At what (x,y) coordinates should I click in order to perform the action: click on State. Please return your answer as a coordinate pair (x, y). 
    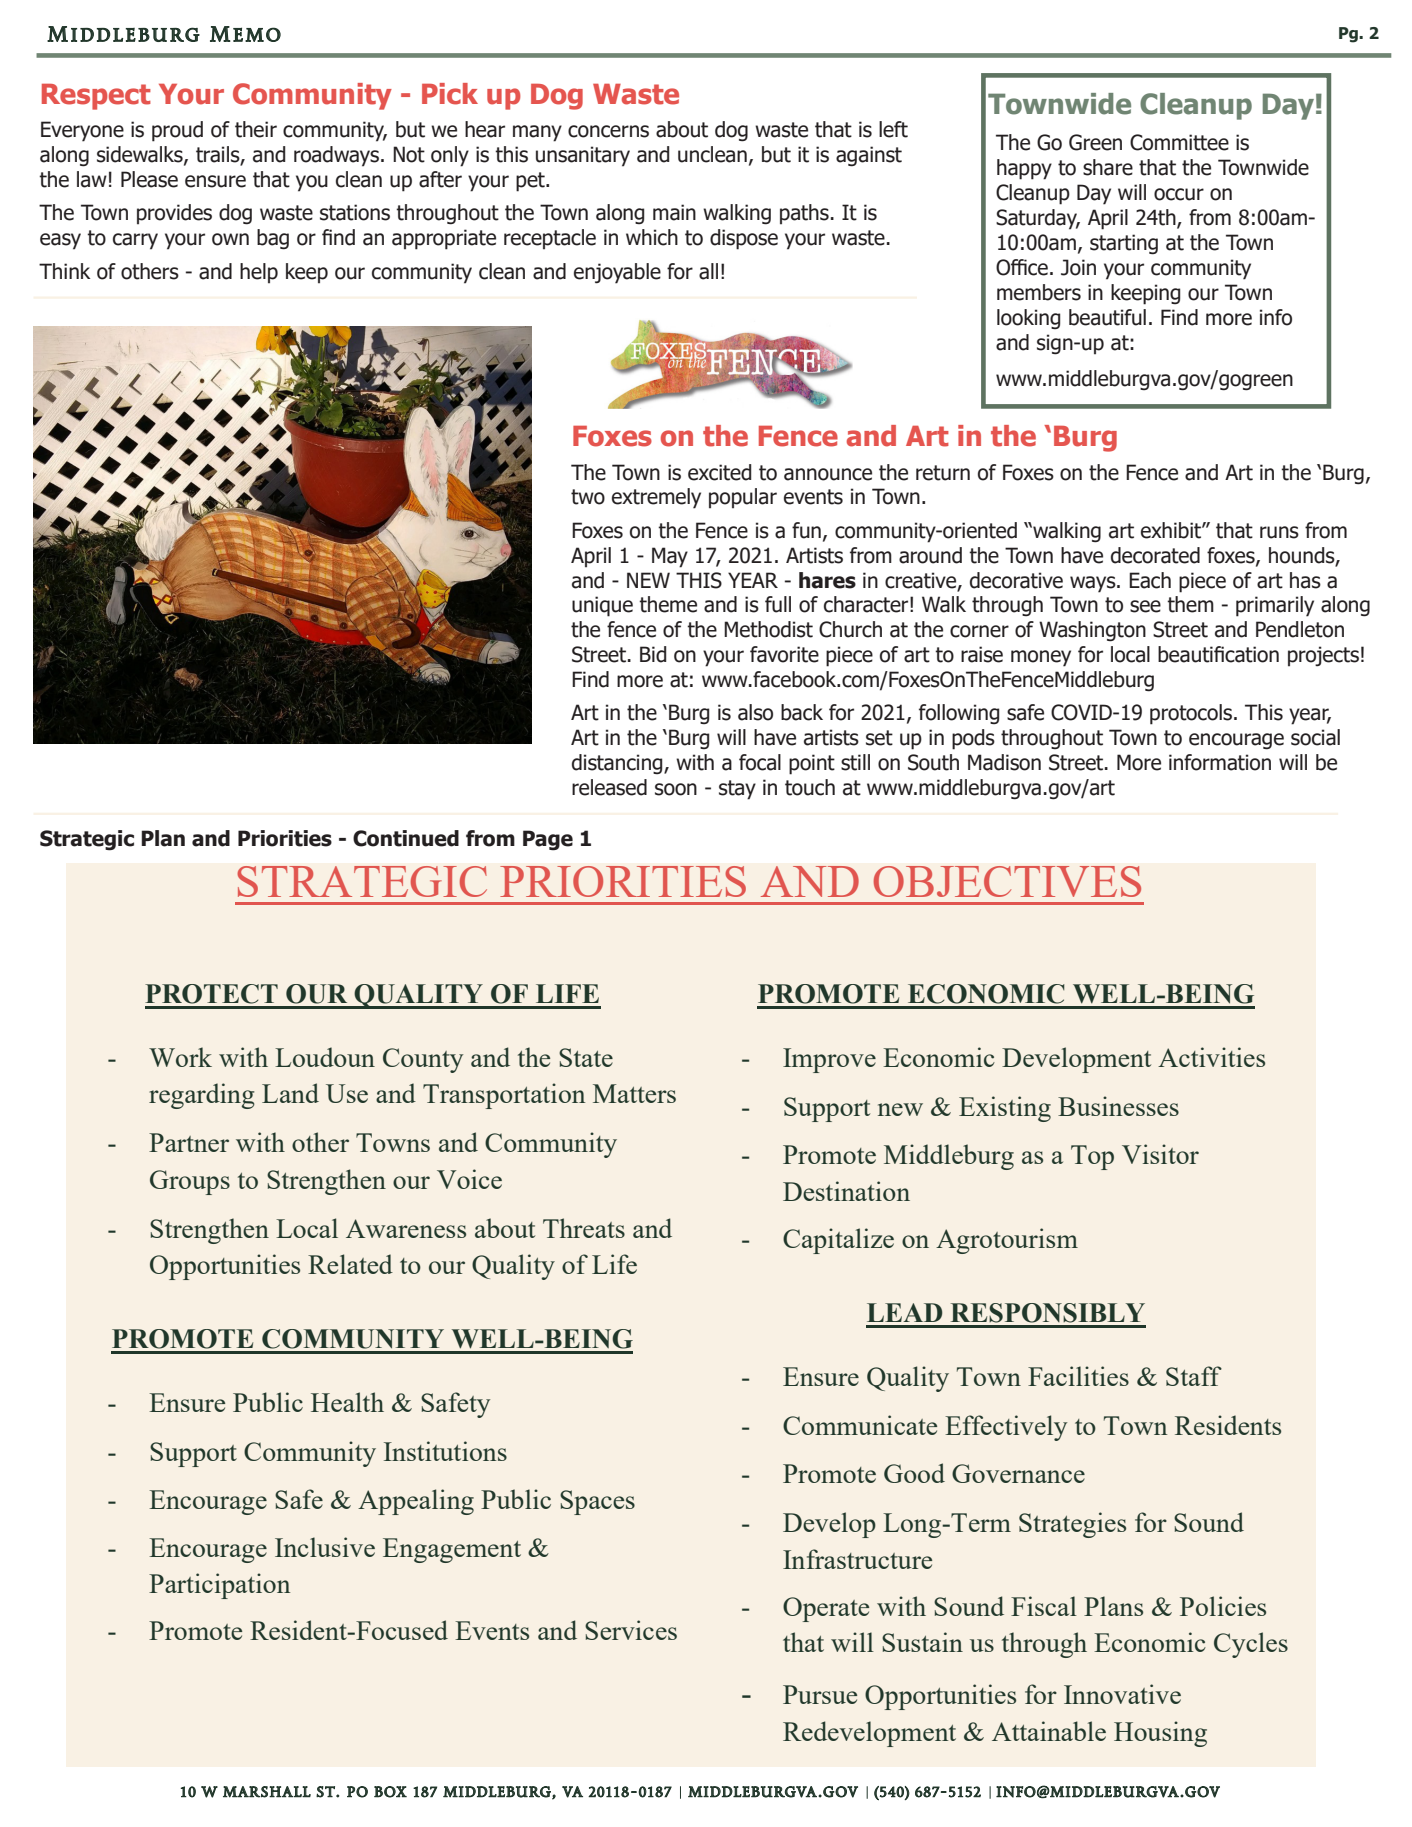
    Looking at the image, I should click on (586, 1057).
